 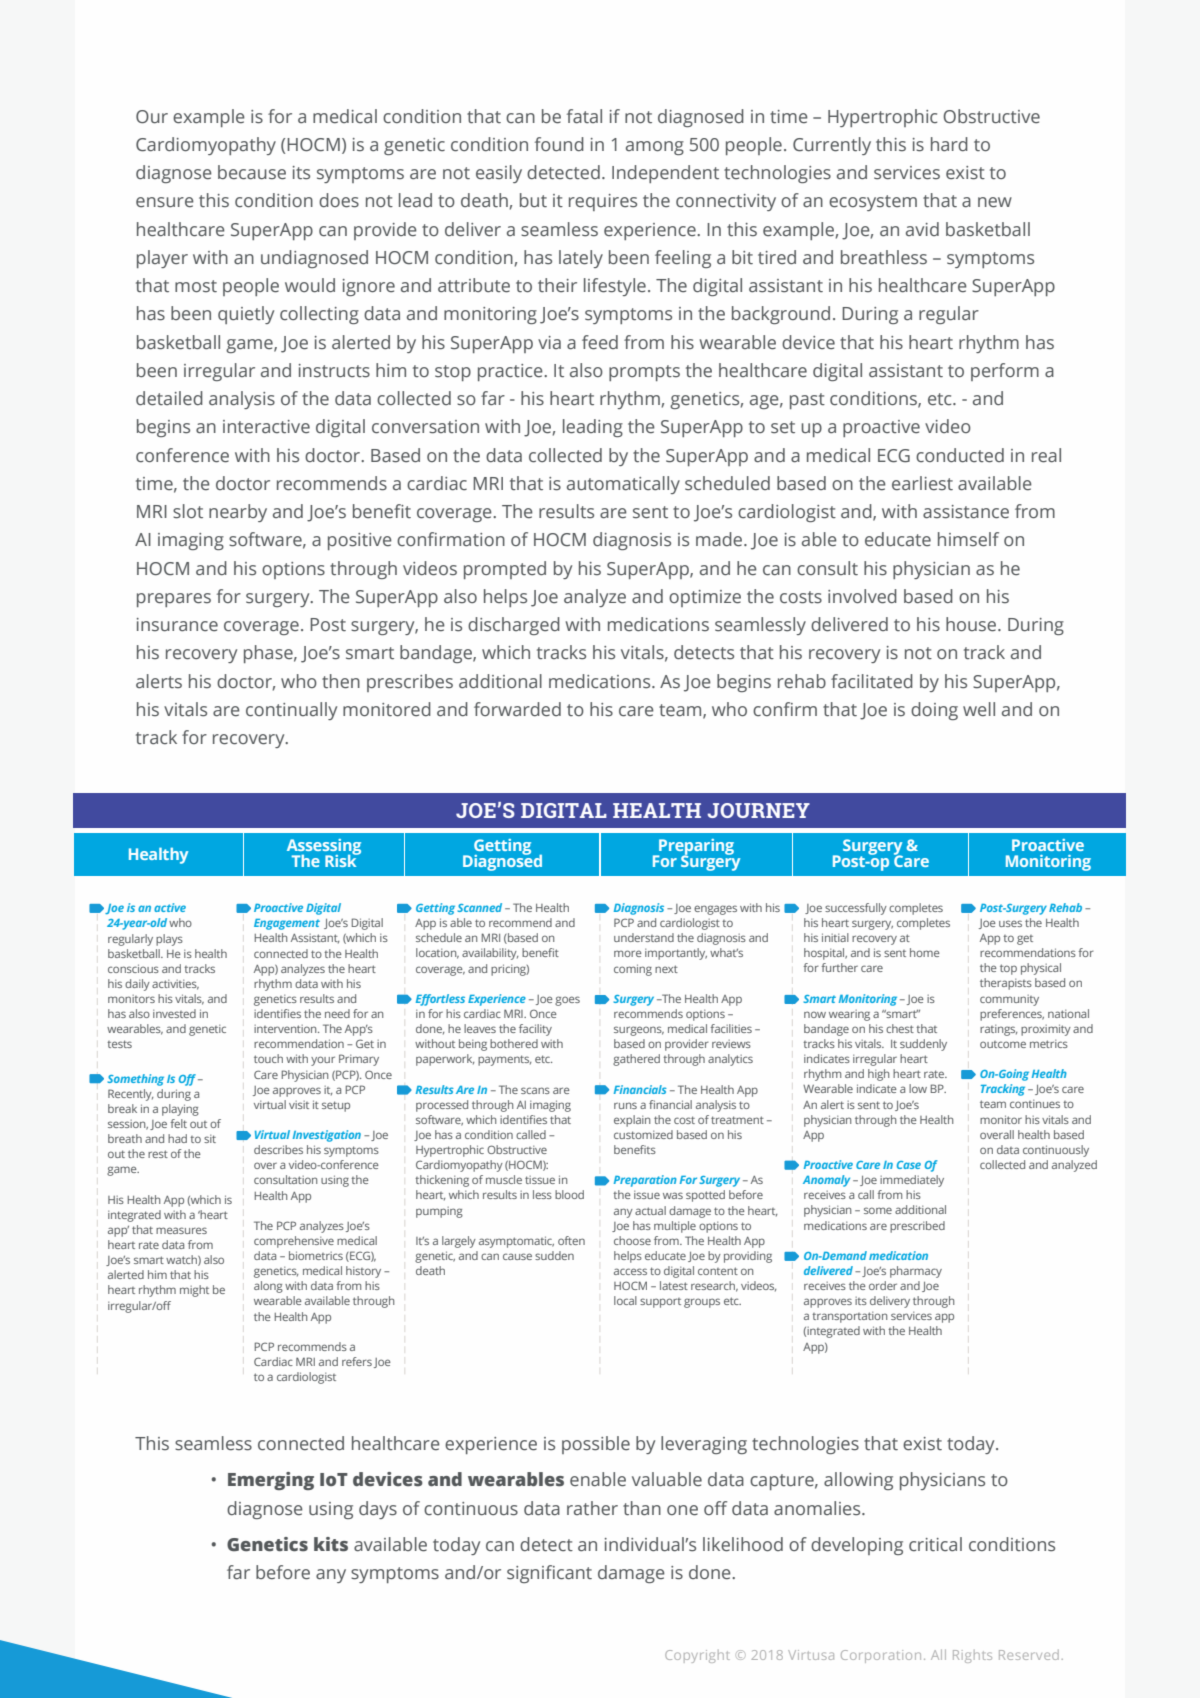 What do you see at coordinates (559, 144) in the document?
I see `found` at bounding box center [559, 144].
